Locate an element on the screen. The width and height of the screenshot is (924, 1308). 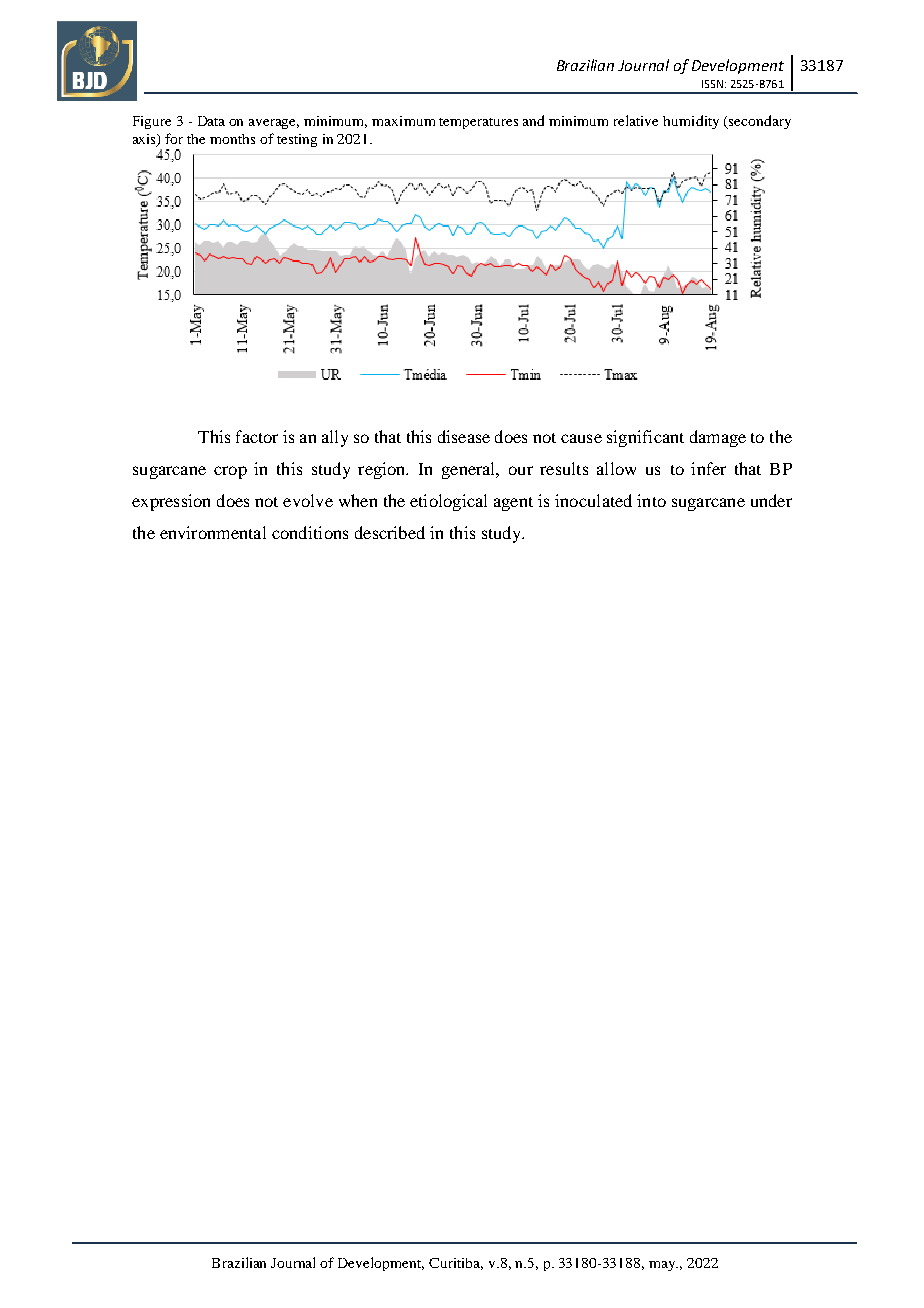
humidity is located at coordinates (691, 122).
